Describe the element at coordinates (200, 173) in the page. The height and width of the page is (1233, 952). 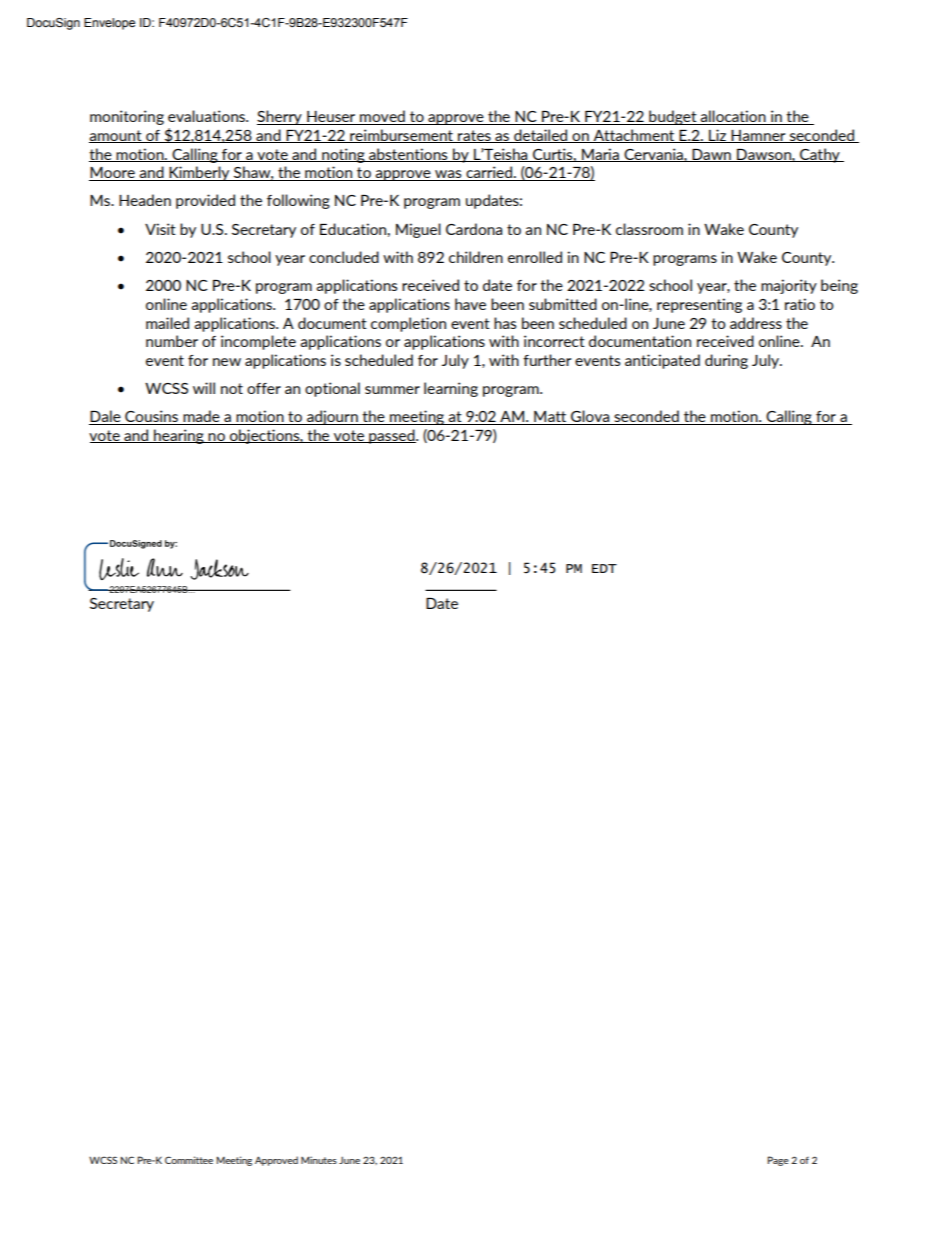
I see `Kimberly` at that location.
